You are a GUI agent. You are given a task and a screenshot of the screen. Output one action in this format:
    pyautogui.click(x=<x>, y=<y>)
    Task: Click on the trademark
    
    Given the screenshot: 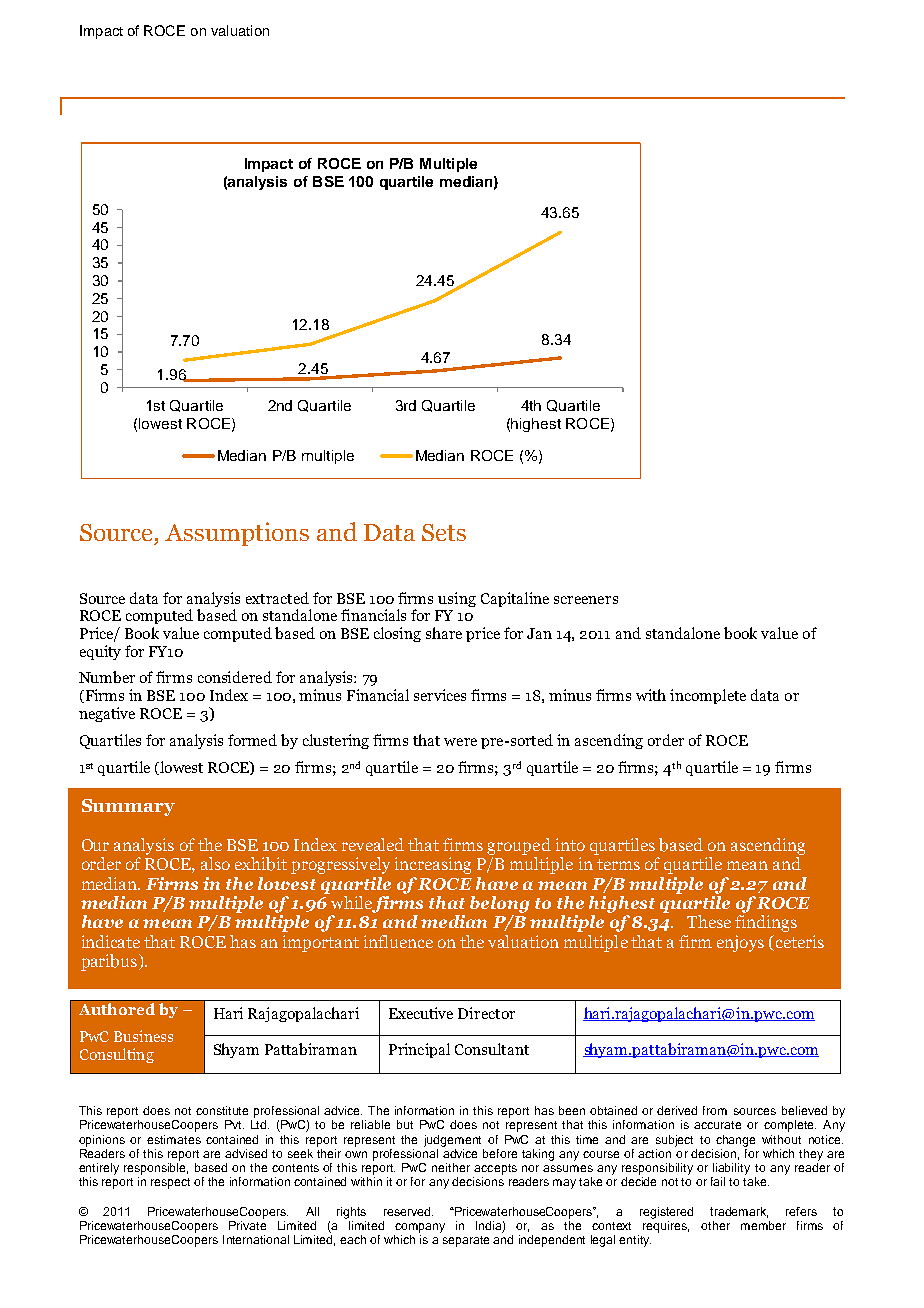 What is the action you would take?
    pyautogui.click(x=739, y=1212)
